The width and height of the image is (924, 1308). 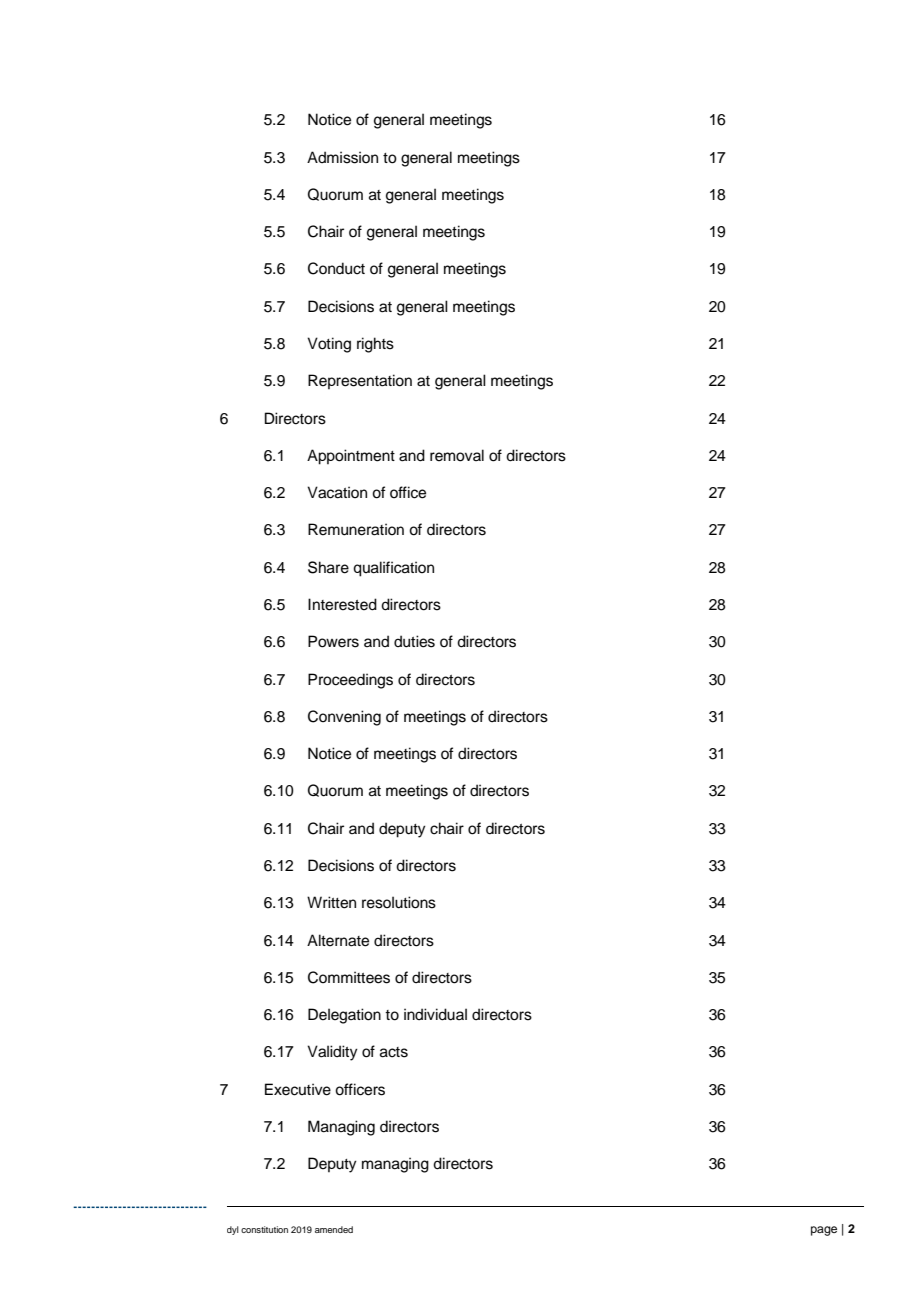 I want to click on Written, so click(x=331, y=902).
